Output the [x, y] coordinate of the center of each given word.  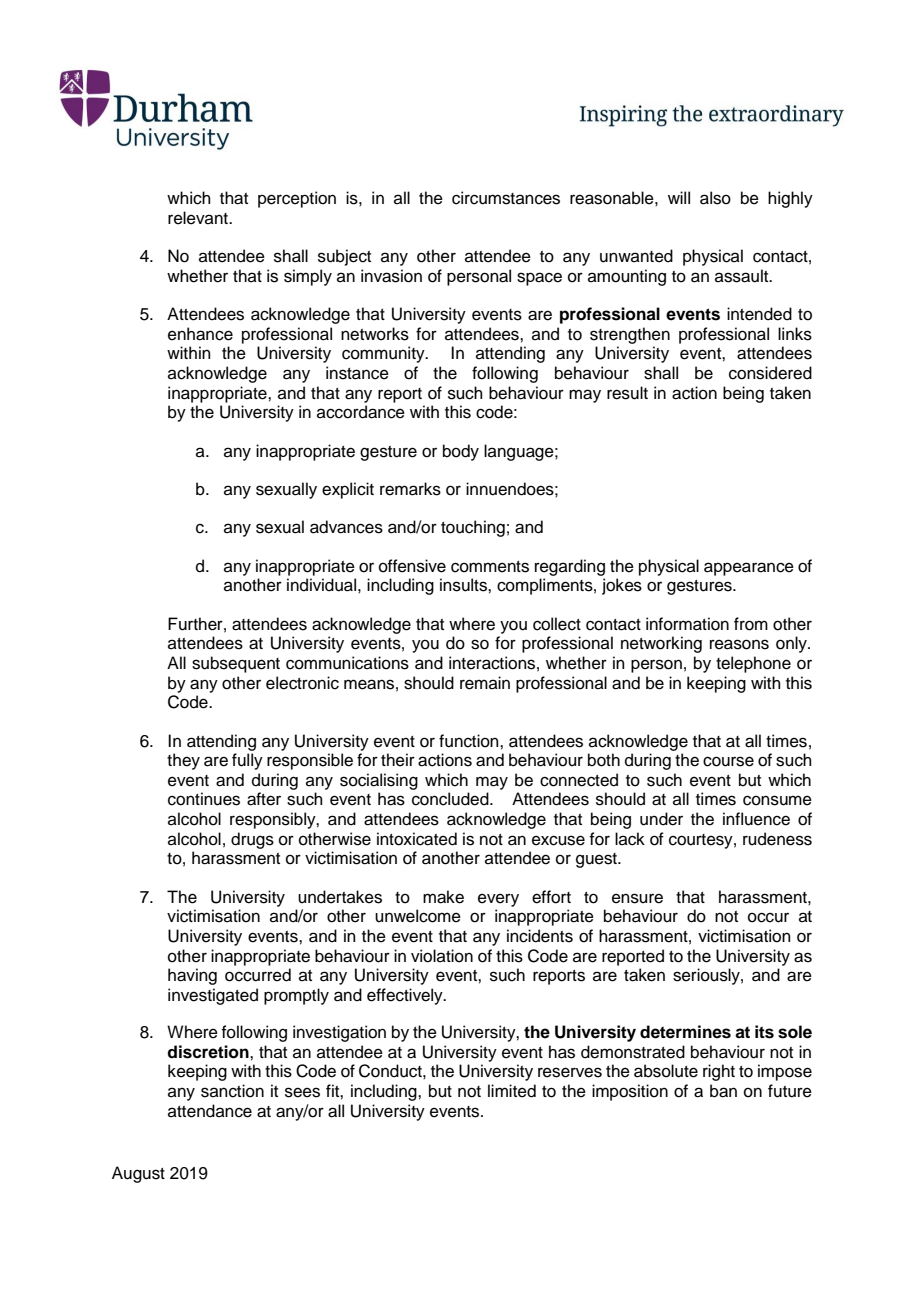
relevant [199, 218]
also [715, 198]
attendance [210, 1111]
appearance [749, 569]
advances [346, 527]
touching [473, 528]
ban [723, 1091]
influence [756, 819]
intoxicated [417, 839]
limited [512, 1091]
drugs [252, 840]
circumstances [506, 198]
